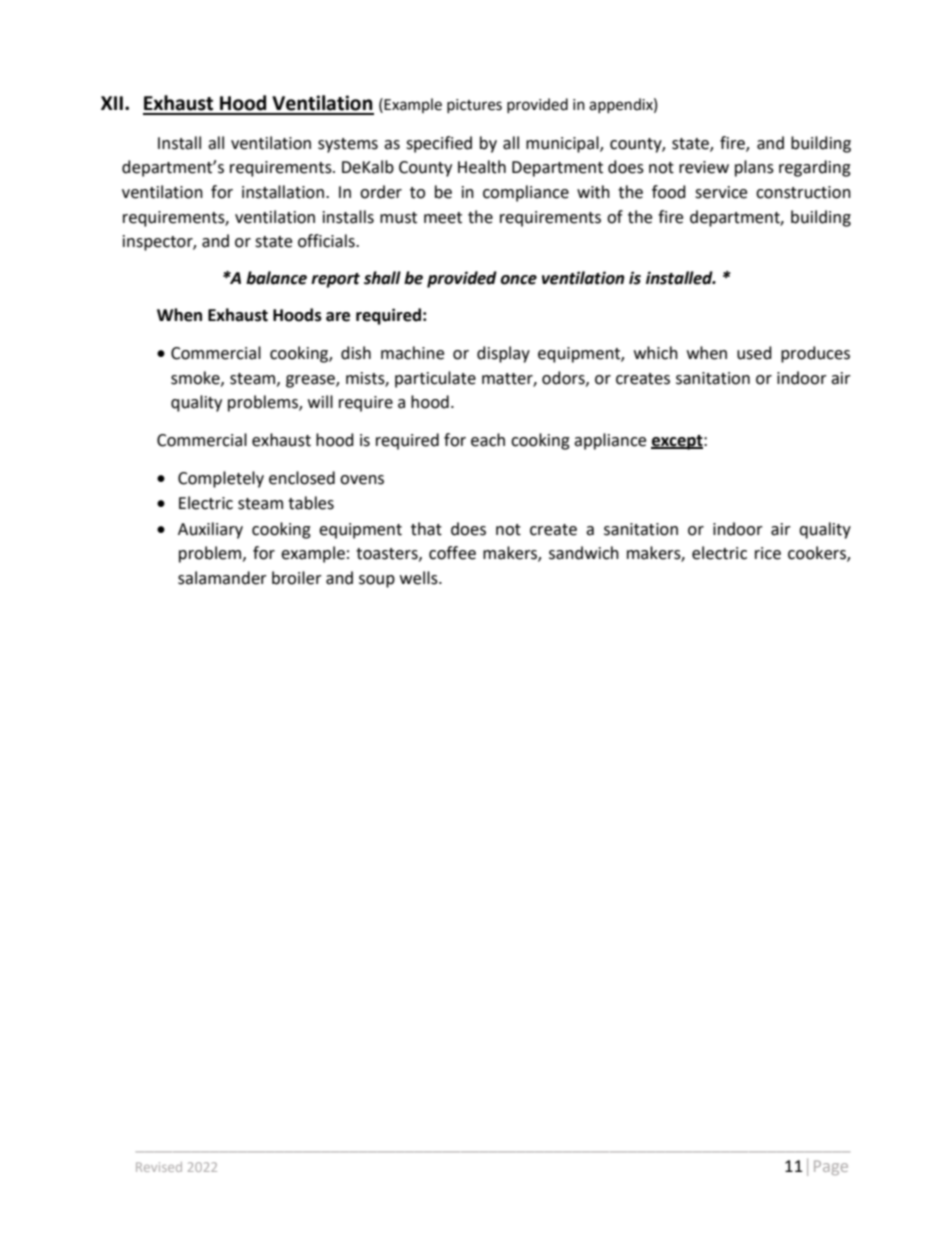 The width and height of the image is (952, 1233). I want to click on grease, so click(311, 381).
